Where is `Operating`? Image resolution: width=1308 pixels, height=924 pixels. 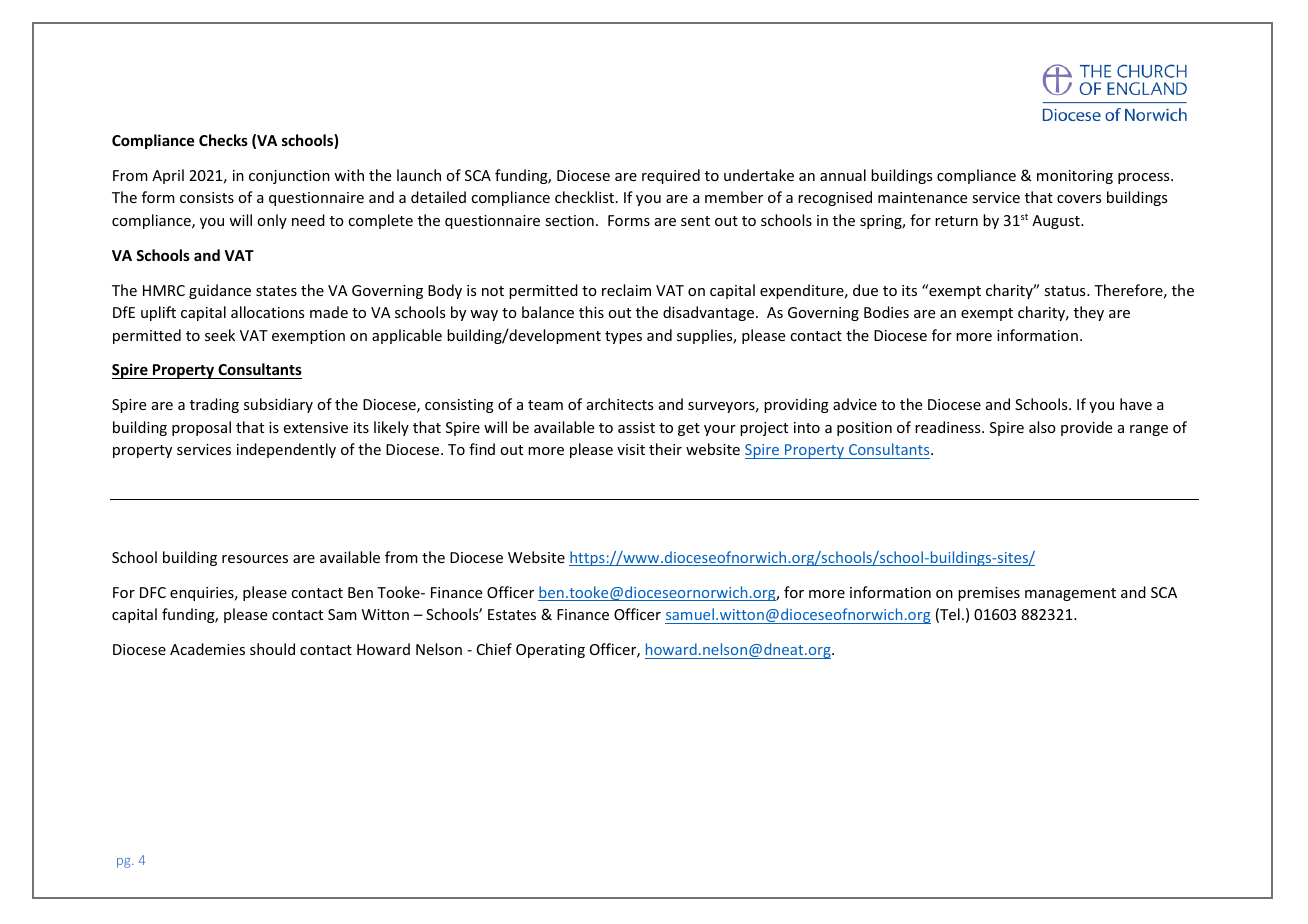 Operating is located at coordinates (550, 651).
